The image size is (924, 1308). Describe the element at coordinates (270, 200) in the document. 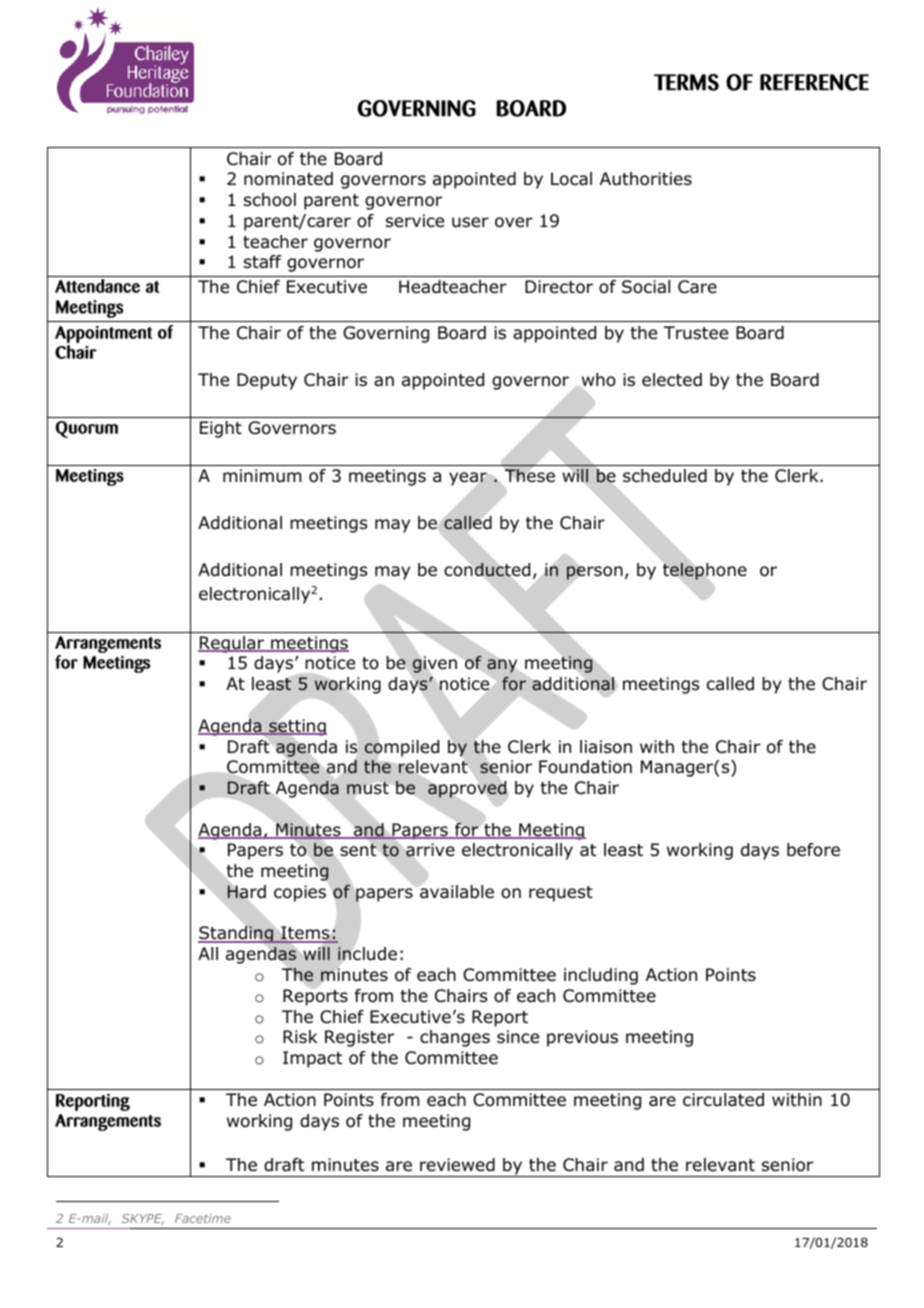

I see `school` at that location.
